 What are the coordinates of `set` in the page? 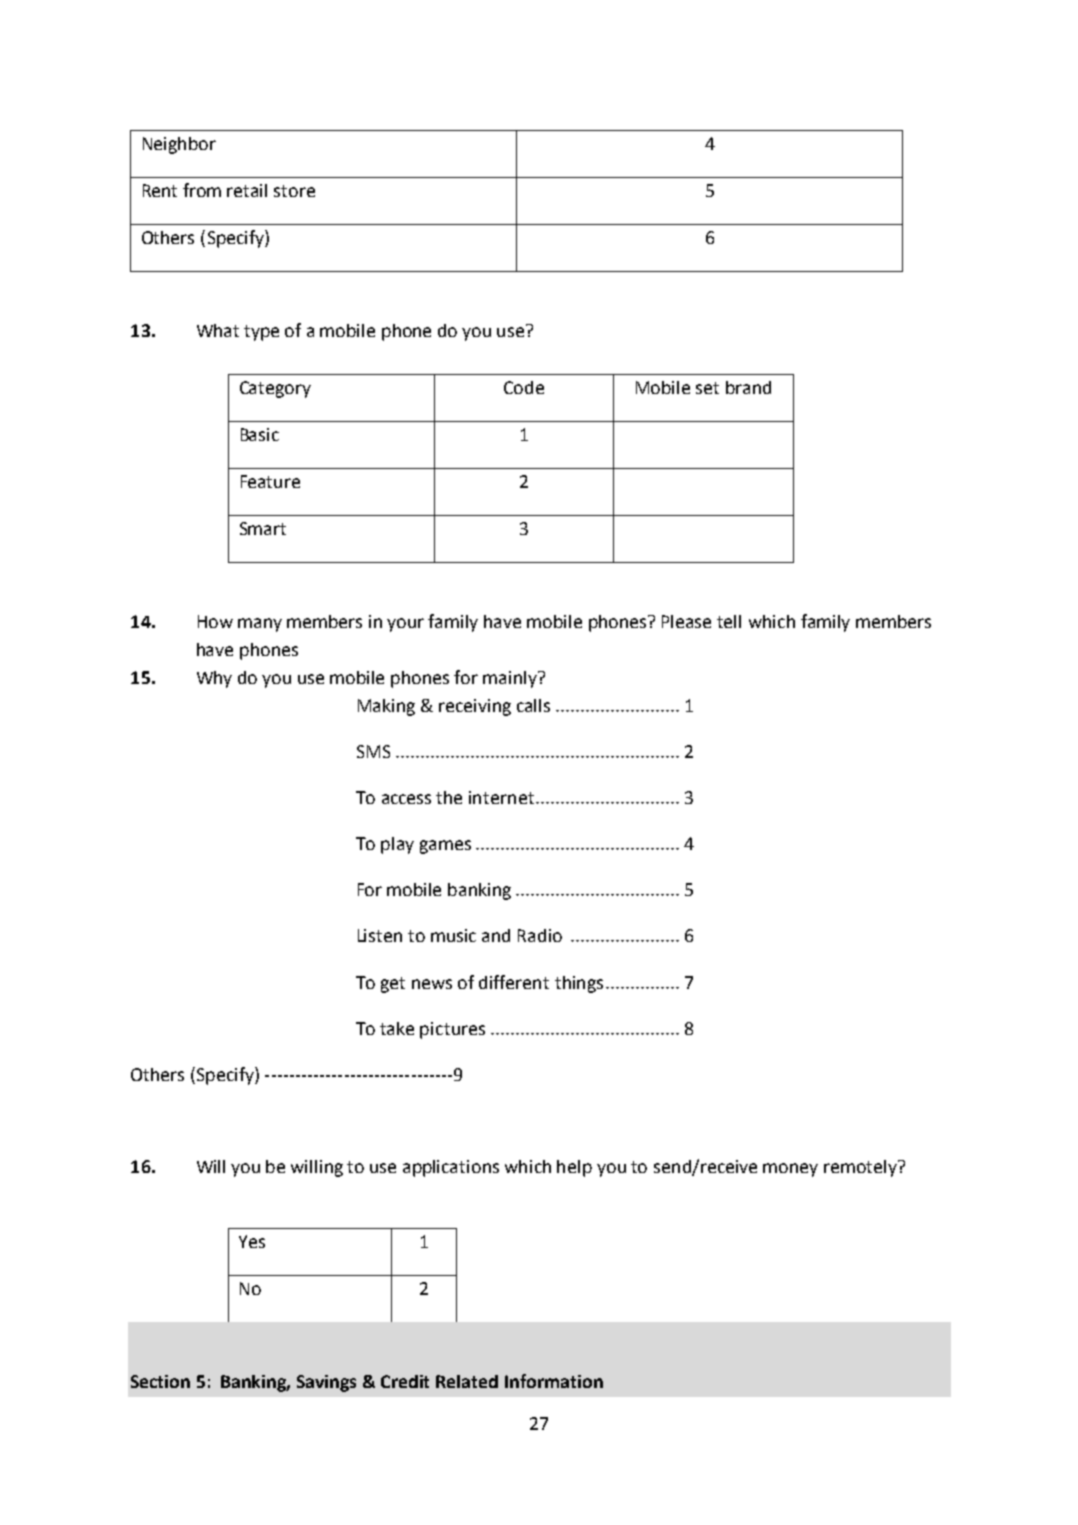 It's located at (707, 388).
